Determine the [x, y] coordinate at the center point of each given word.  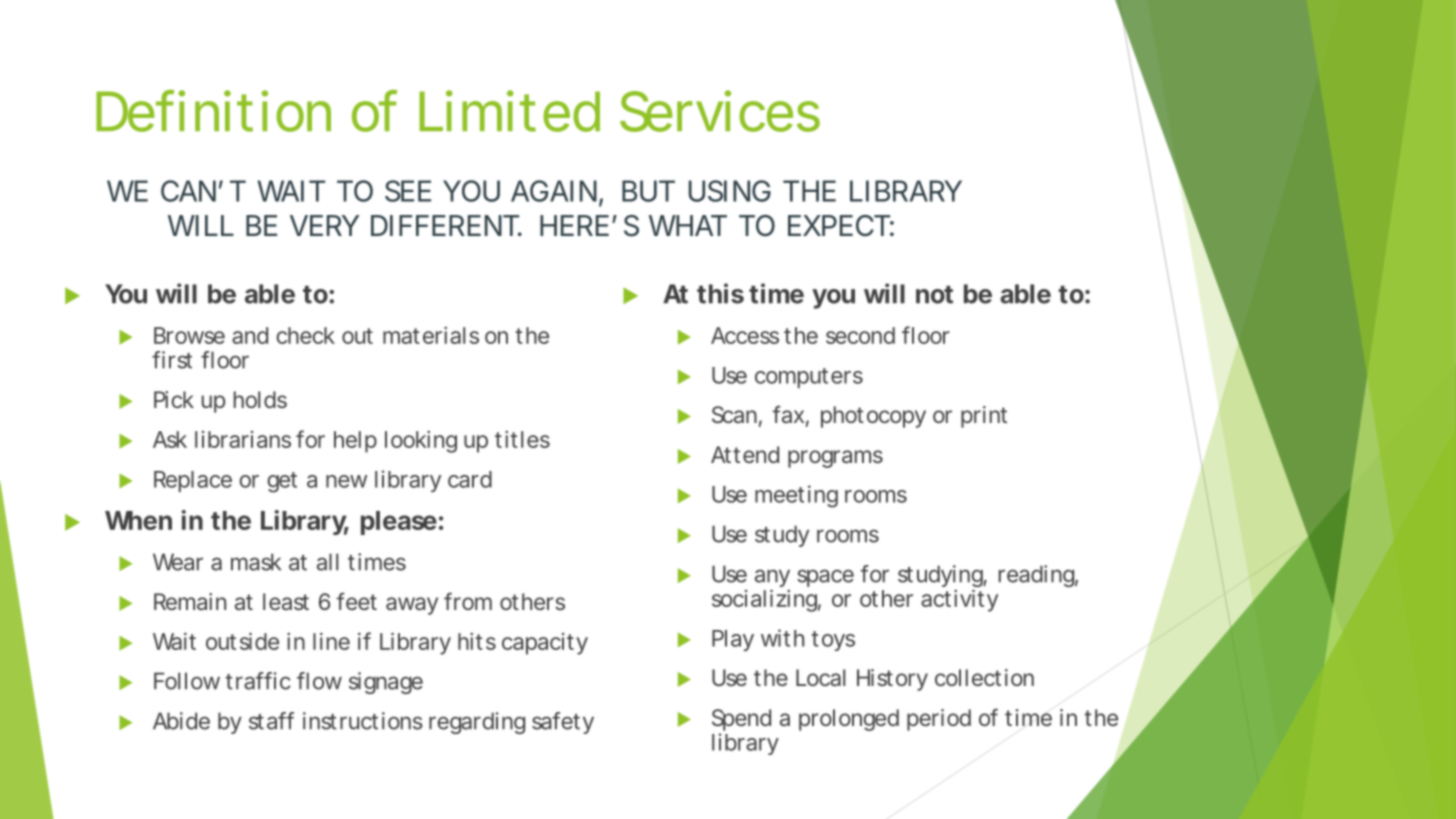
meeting [796, 496]
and [250, 335]
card [470, 479]
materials [431, 335]
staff [271, 721]
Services [720, 111]
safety [563, 723]
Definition [213, 111]
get [282, 482]
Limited [509, 111]
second [860, 335]
